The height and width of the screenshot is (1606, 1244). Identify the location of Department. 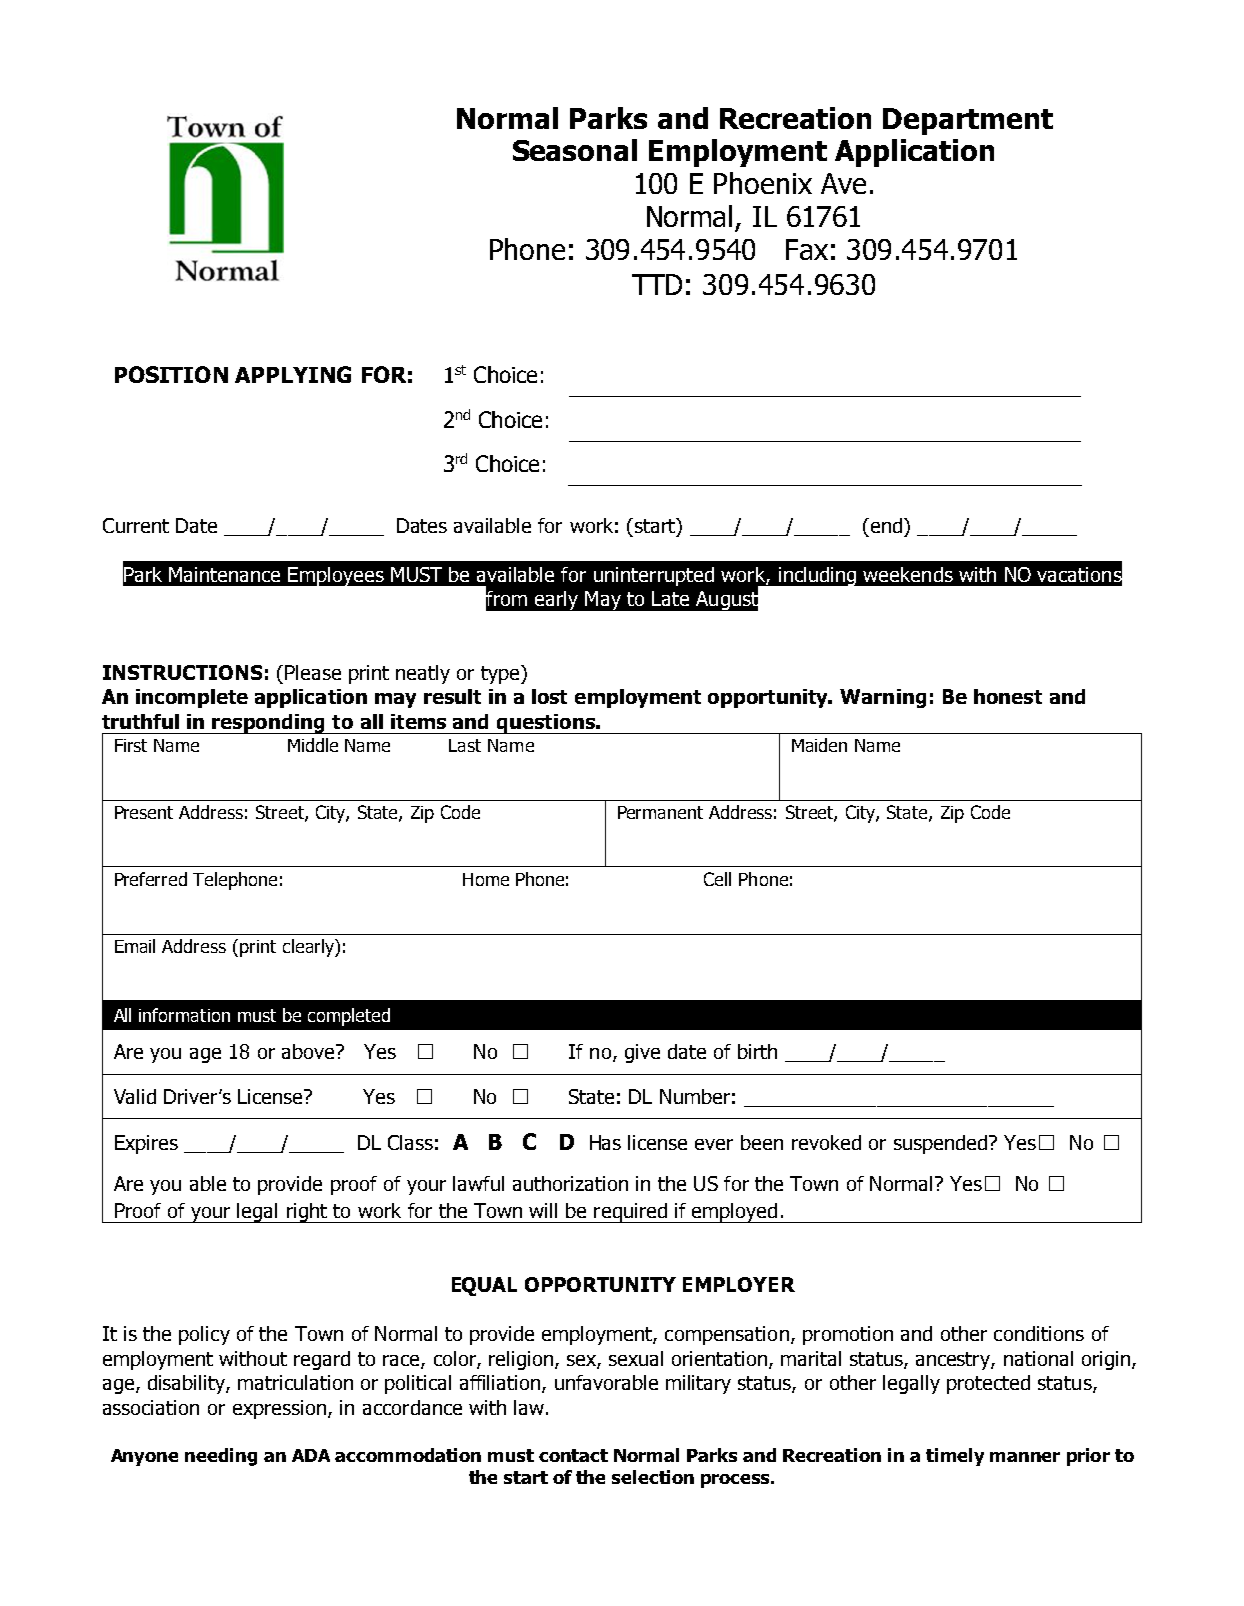
(968, 121).
